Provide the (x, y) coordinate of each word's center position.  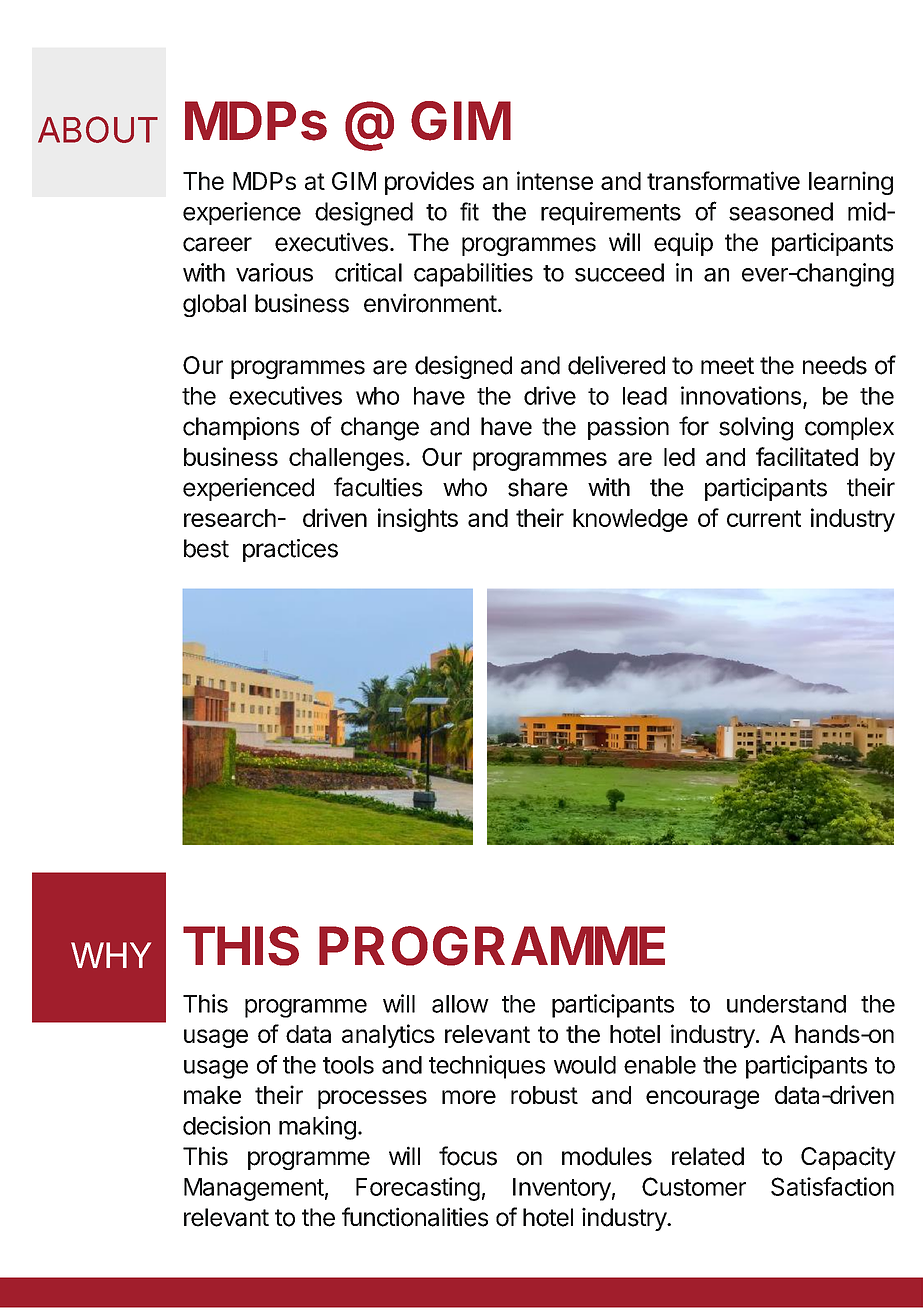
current (764, 518)
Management (254, 1189)
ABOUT (98, 129)
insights (418, 520)
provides (429, 183)
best (206, 548)
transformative (723, 180)
